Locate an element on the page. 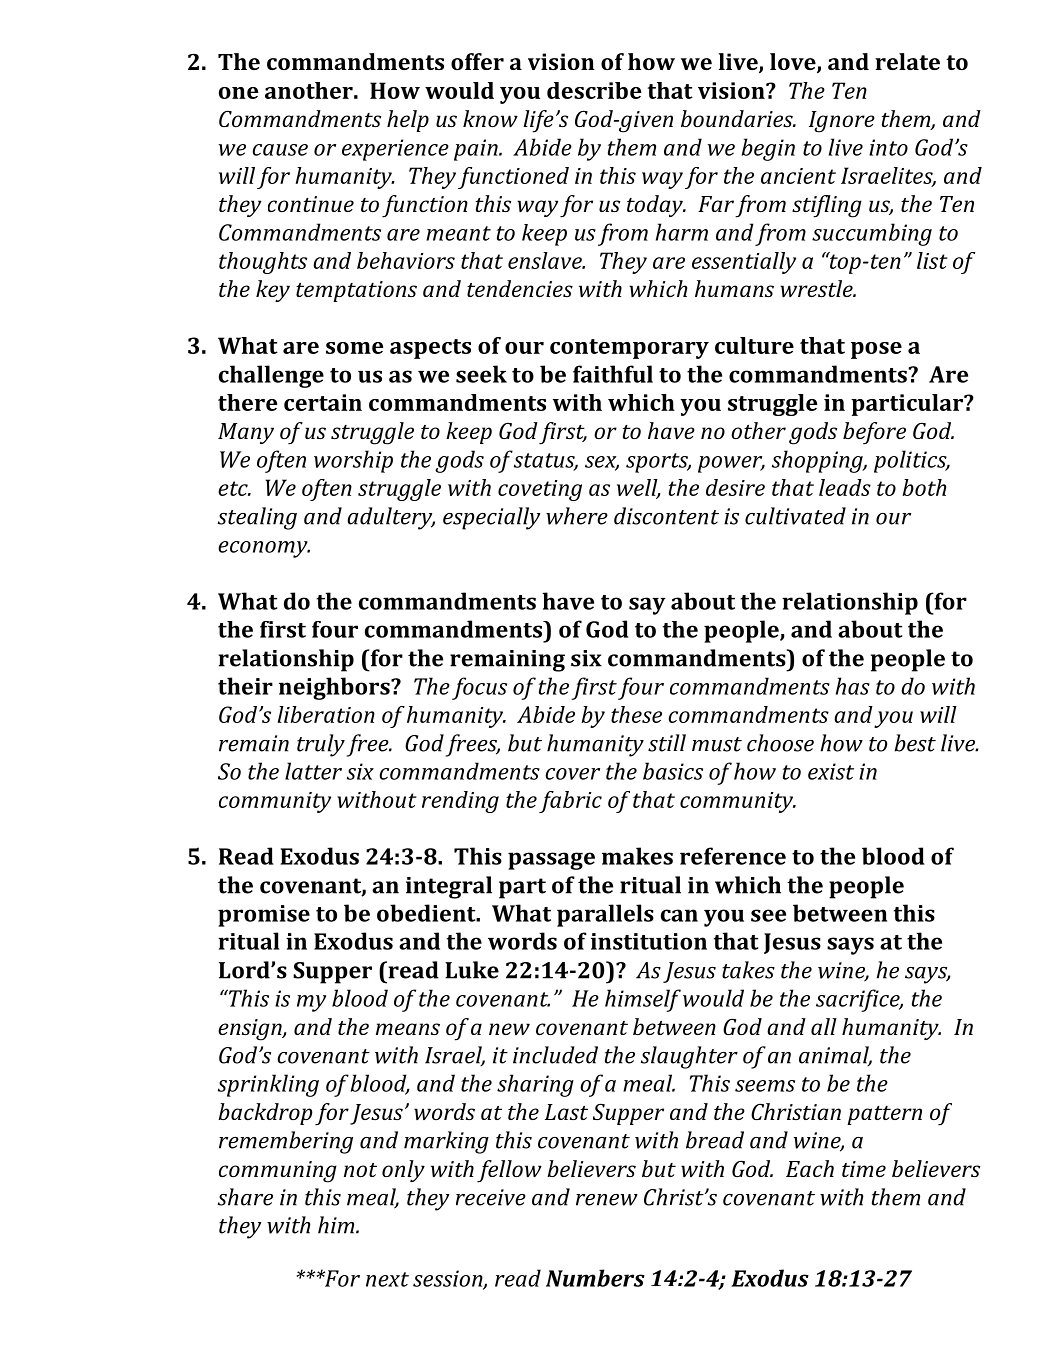 The image size is (1058, 1369). cultivated is located at coordinates (795, 516).
